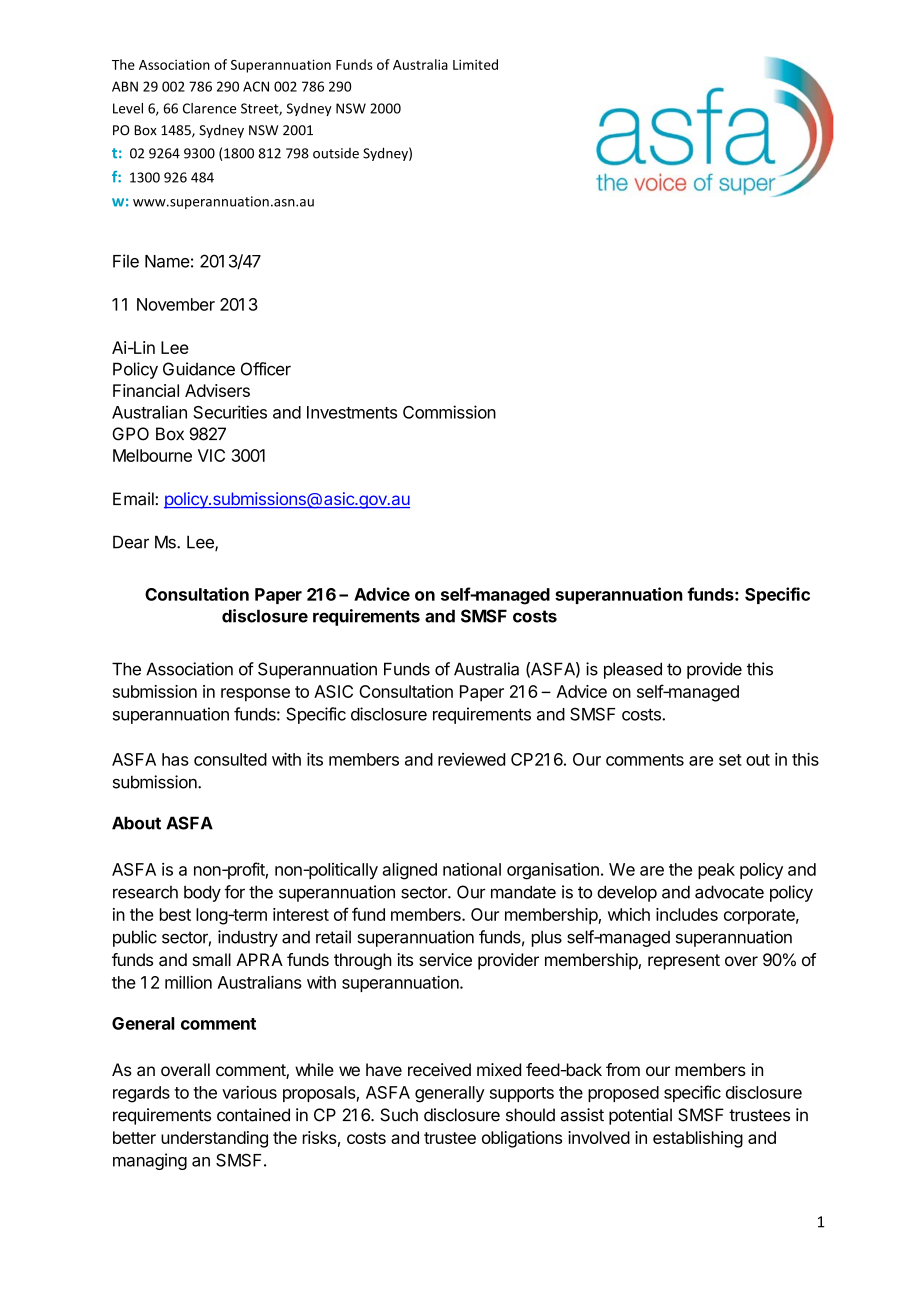 This image has width=924, height=1308. Describe the element at coordinates (475, 64) in the image. I see `Limited` at that location.
